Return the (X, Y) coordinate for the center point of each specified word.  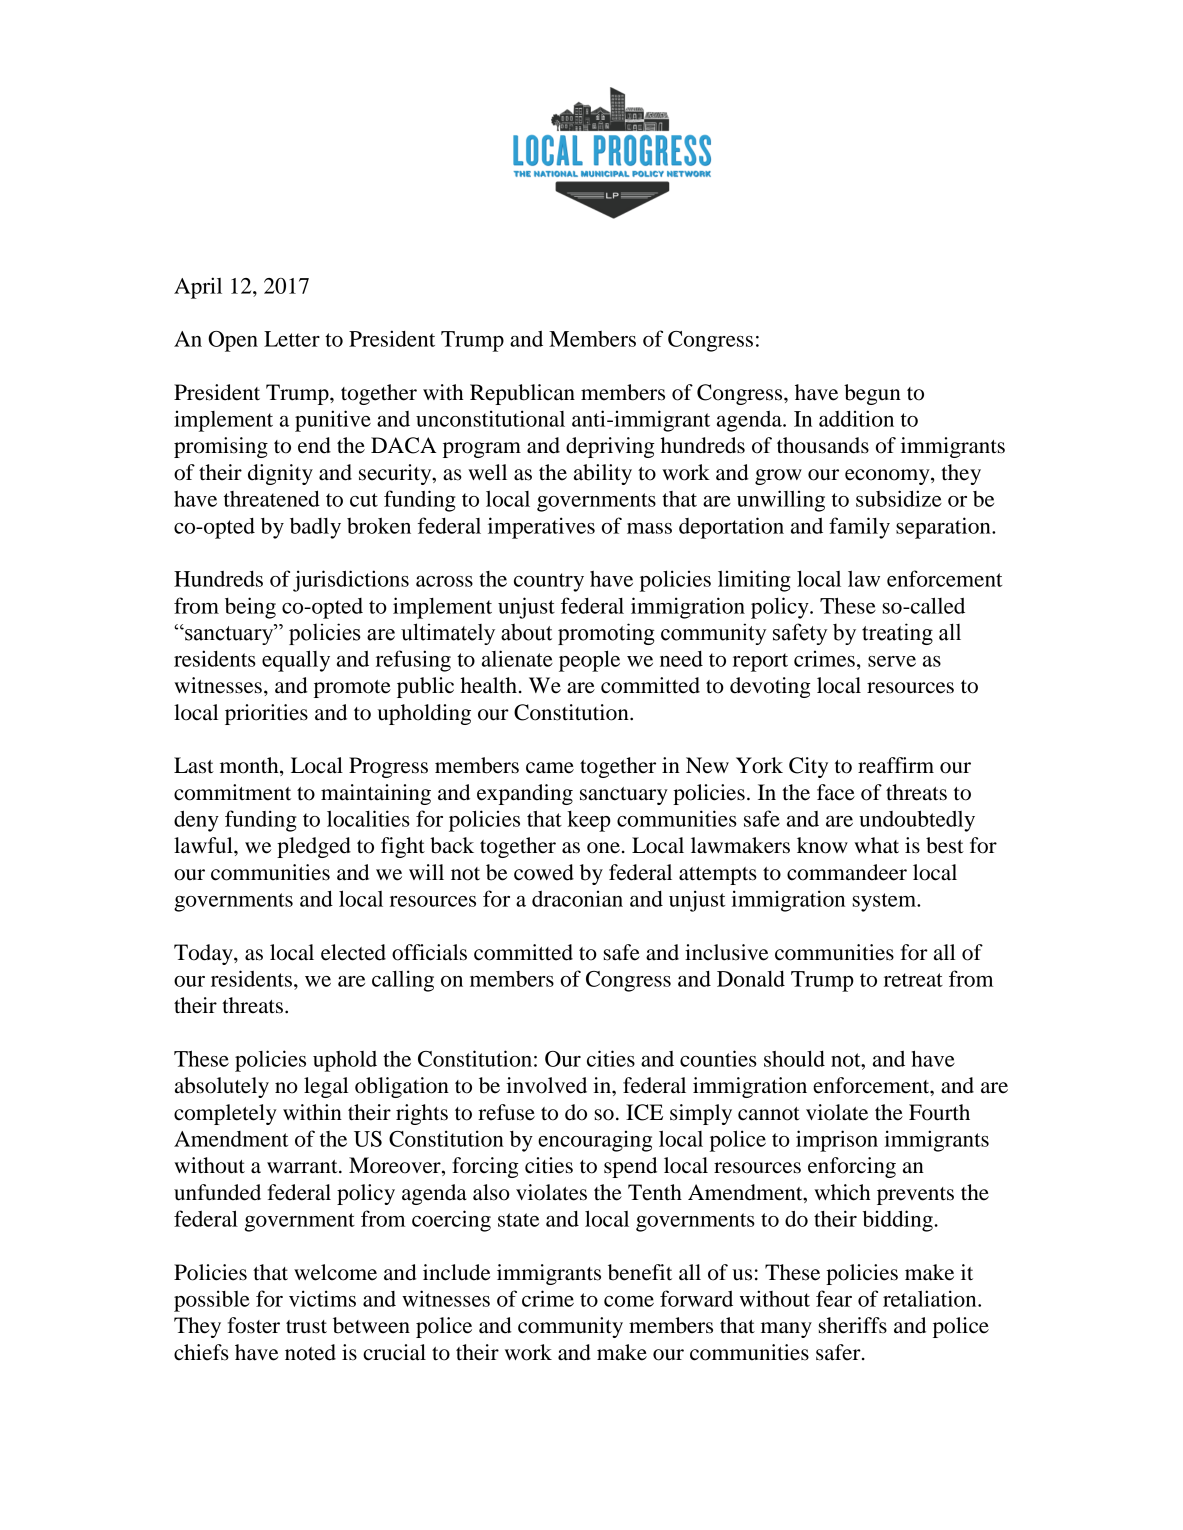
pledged (314, 847)
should (794, 1058)
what (876, 845)
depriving (610, 447)
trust (306, 1327)
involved (546, 1085)
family (859, 528)
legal (326, 1087)
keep (589, 821)
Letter (292, 339)
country (549, 582)
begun (872, 394)
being (250, 608)
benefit (640, 1272)
